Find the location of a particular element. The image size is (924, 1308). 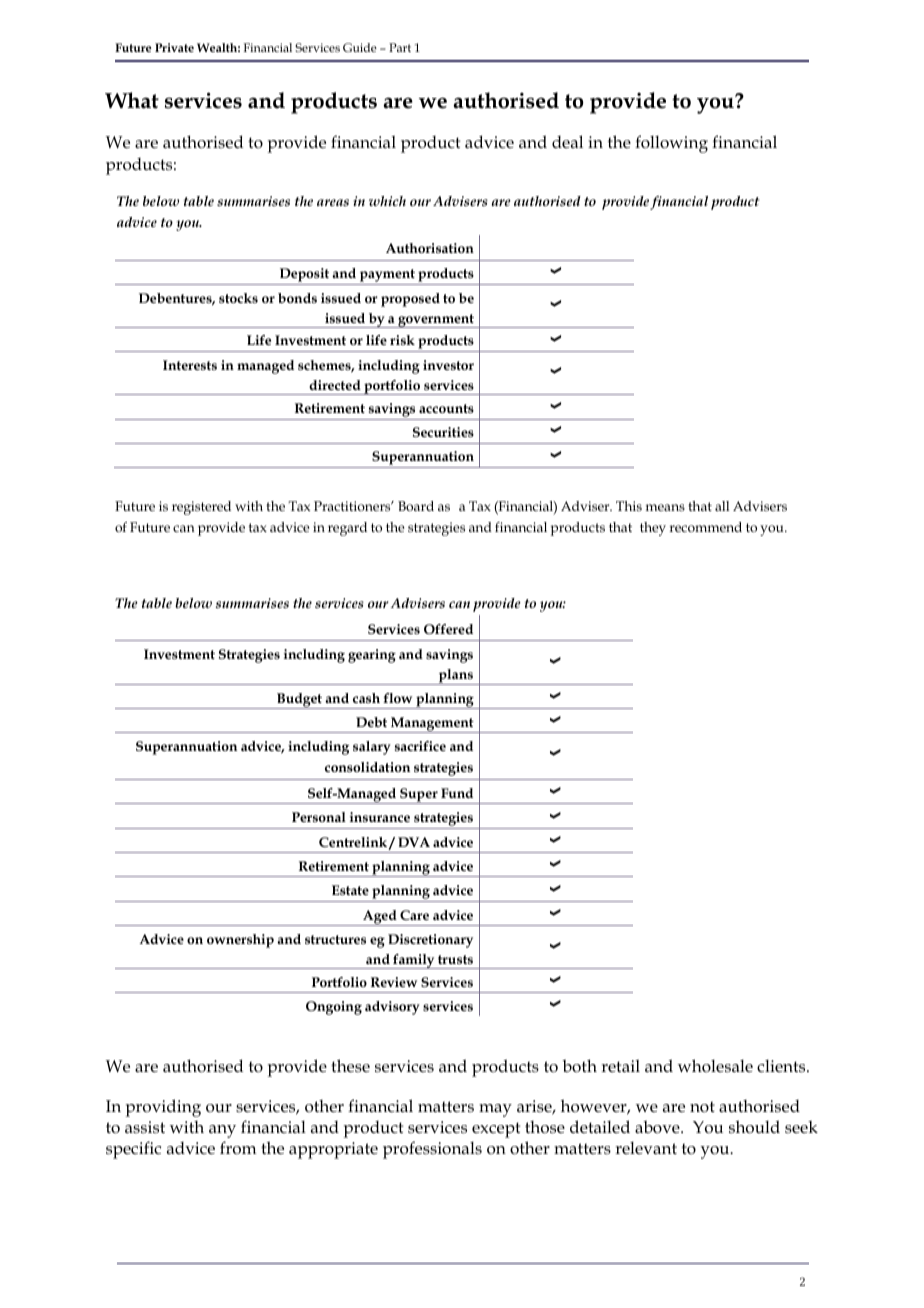

not is located at coordinates (702, 1106).
